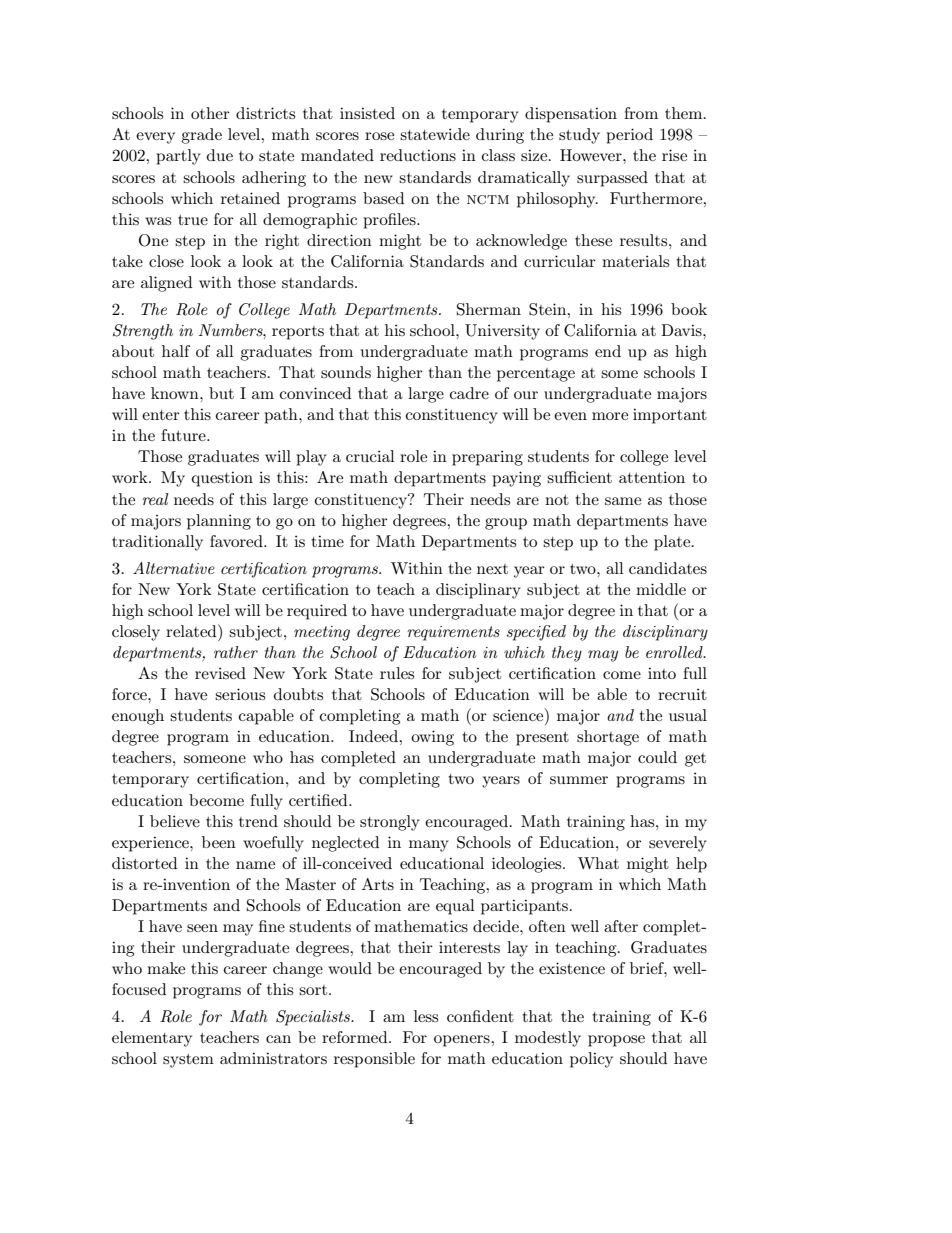 The height and width of the screenshot is (1233, 952). I want to click on middle, so click(661, 589).
